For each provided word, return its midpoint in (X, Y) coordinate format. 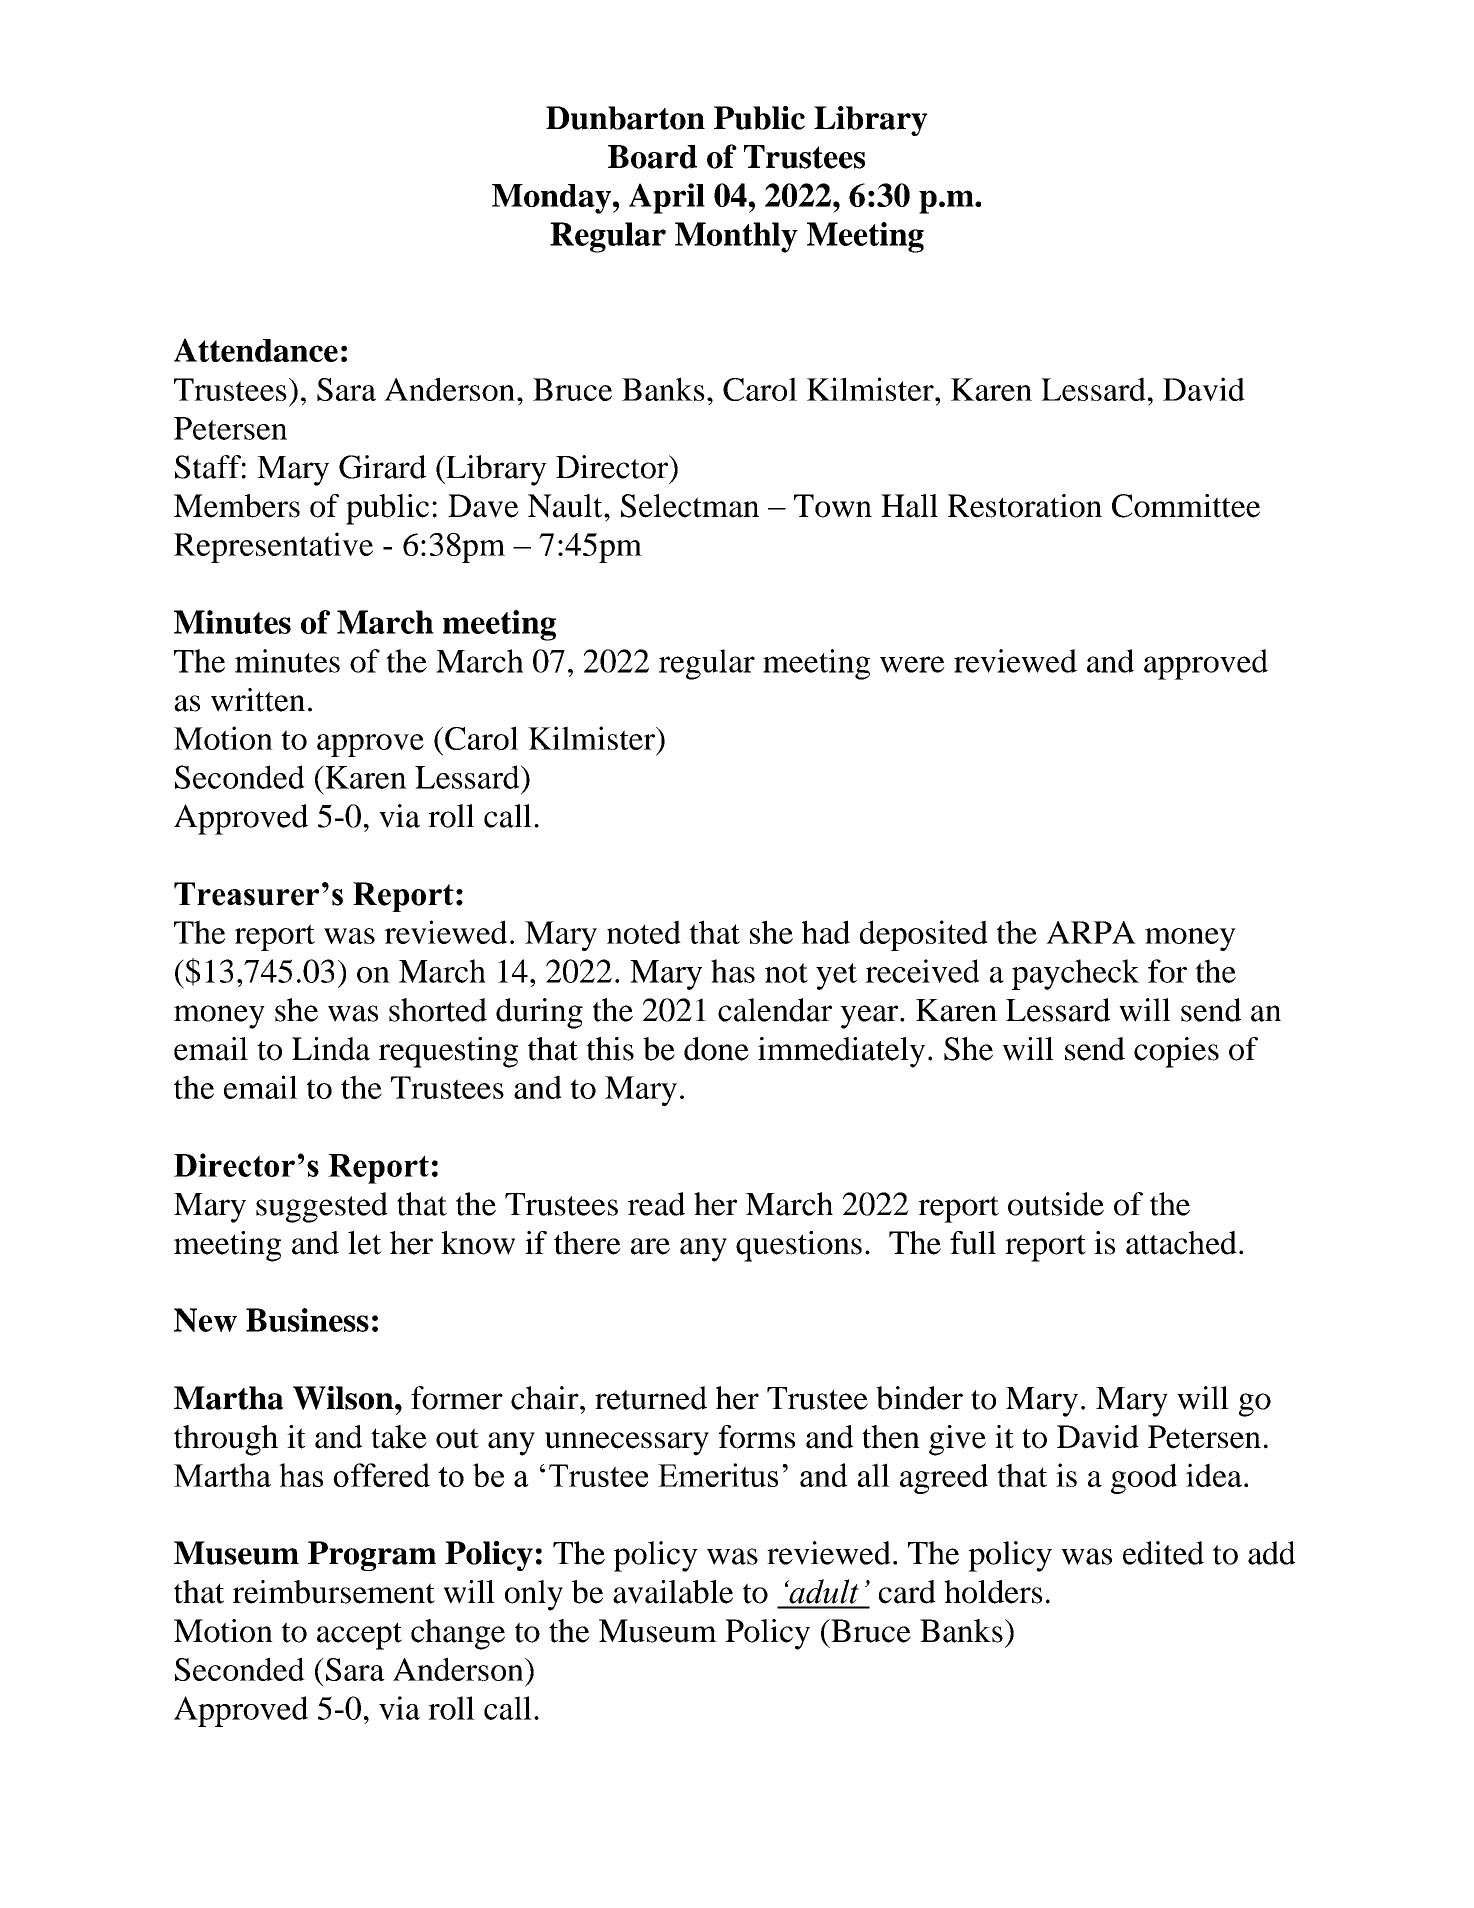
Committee (1186, 506)
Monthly (736, 237)
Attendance (256, 350)
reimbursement (334, 1592)
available (673, 1592)
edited (1163, 1553)
